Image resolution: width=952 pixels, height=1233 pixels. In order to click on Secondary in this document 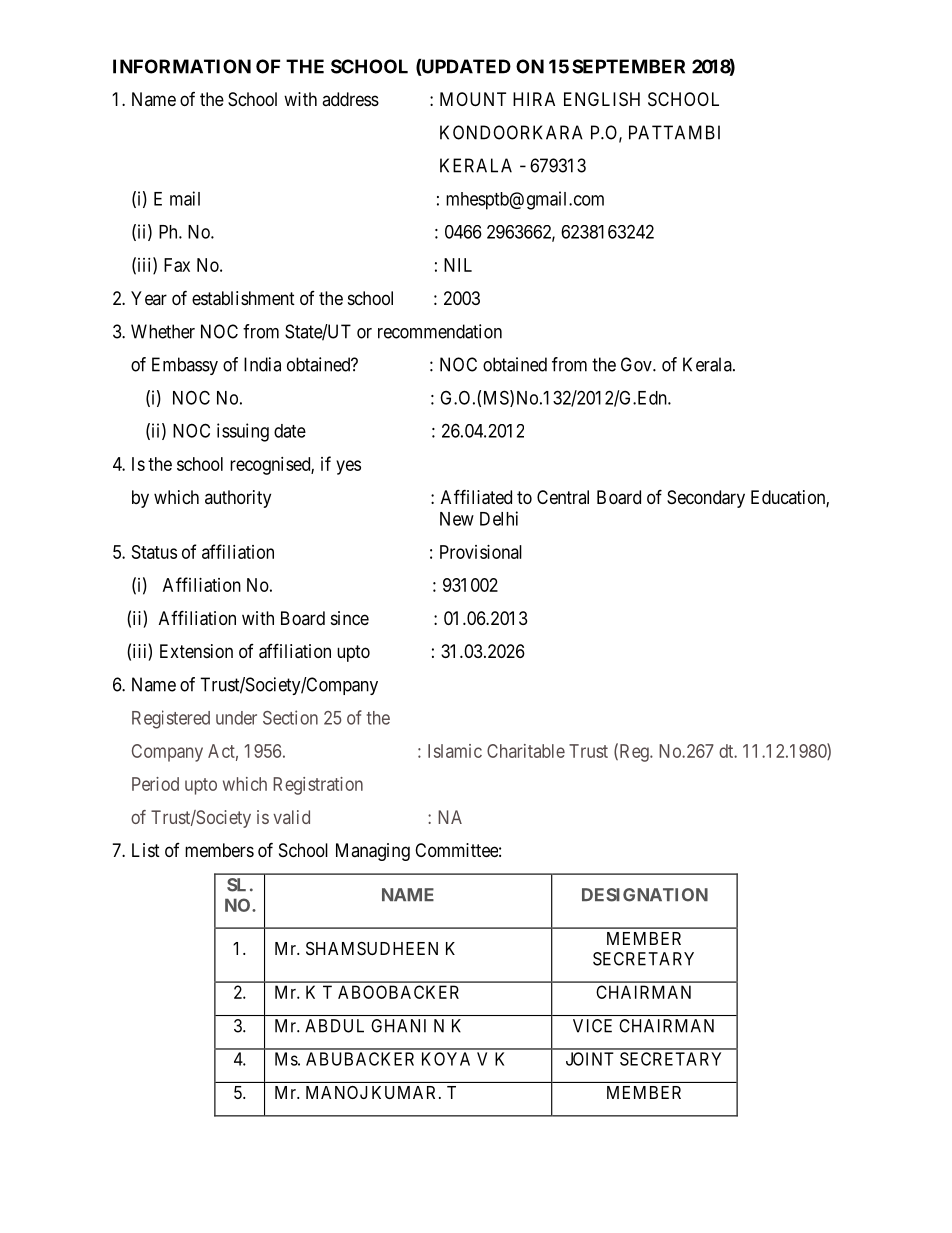, I will do `click(706, 499)`.
